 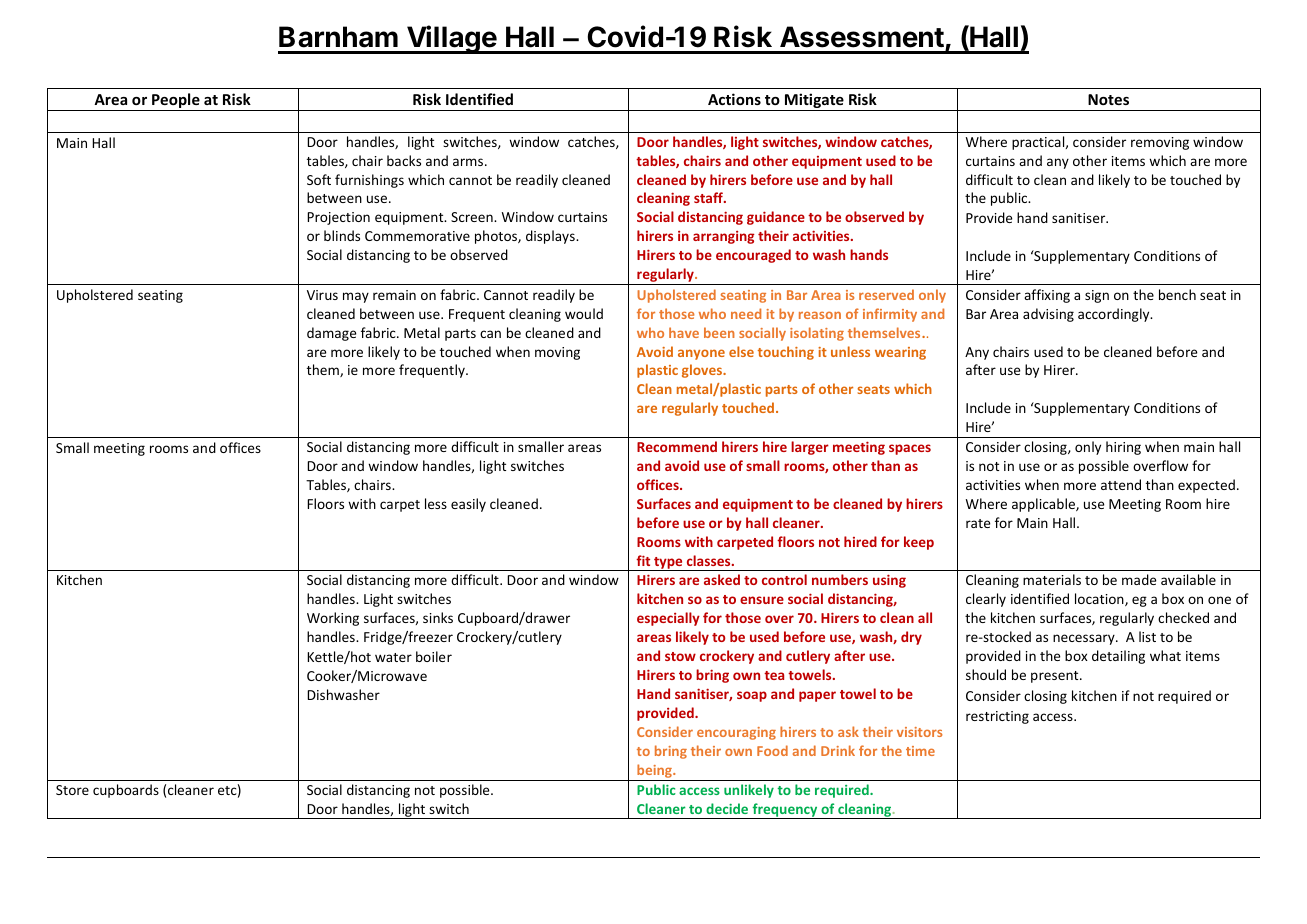 What do you see at coordinates (1047, 296) in the screenshot?
I see `affixing` at bounding box center [1047, 296].
